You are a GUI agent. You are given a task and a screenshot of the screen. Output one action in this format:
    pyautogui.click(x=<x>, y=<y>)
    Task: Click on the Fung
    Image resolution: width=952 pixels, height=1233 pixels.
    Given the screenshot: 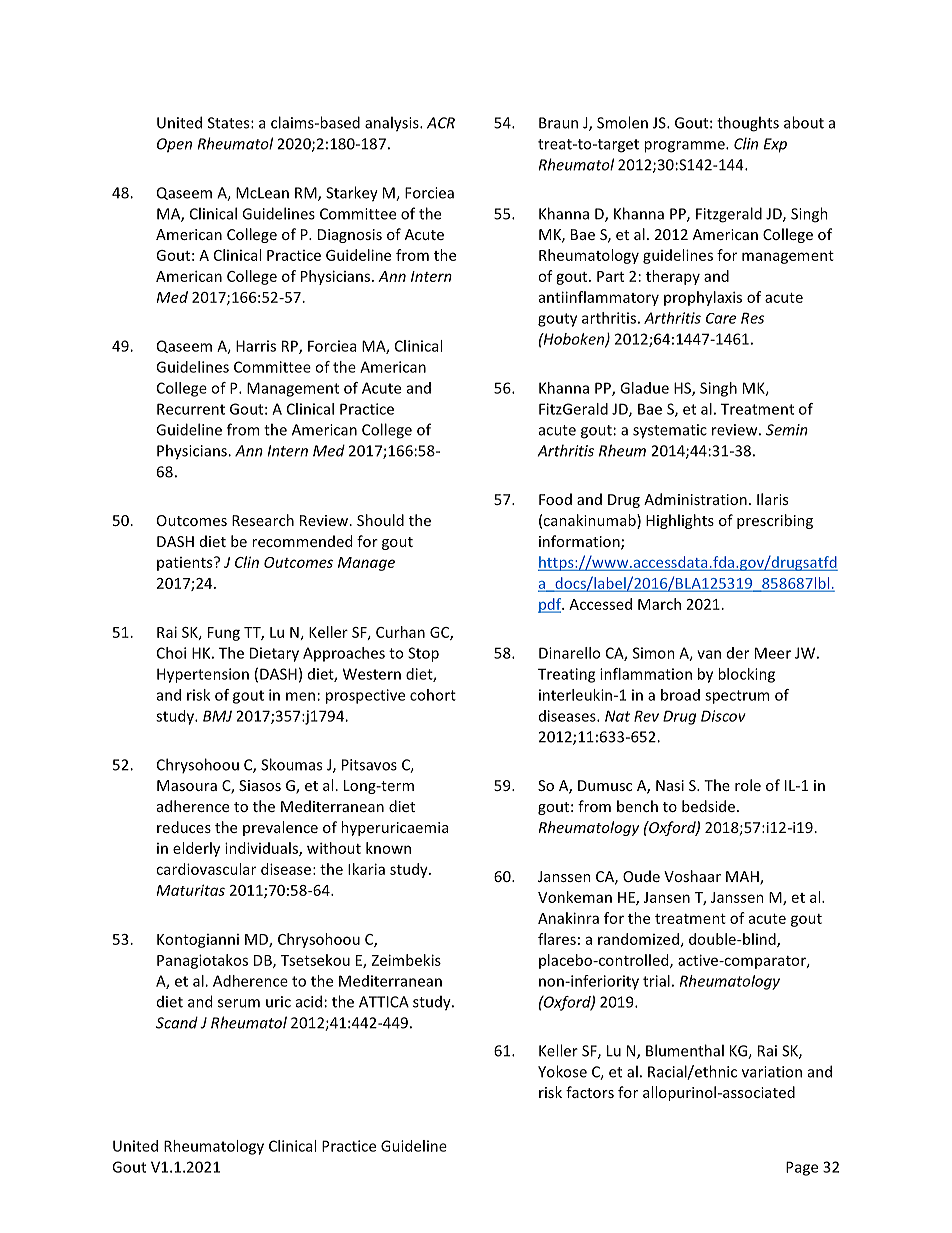 What is the action you would take?
    pyautogui.click(x=224, y=634)
